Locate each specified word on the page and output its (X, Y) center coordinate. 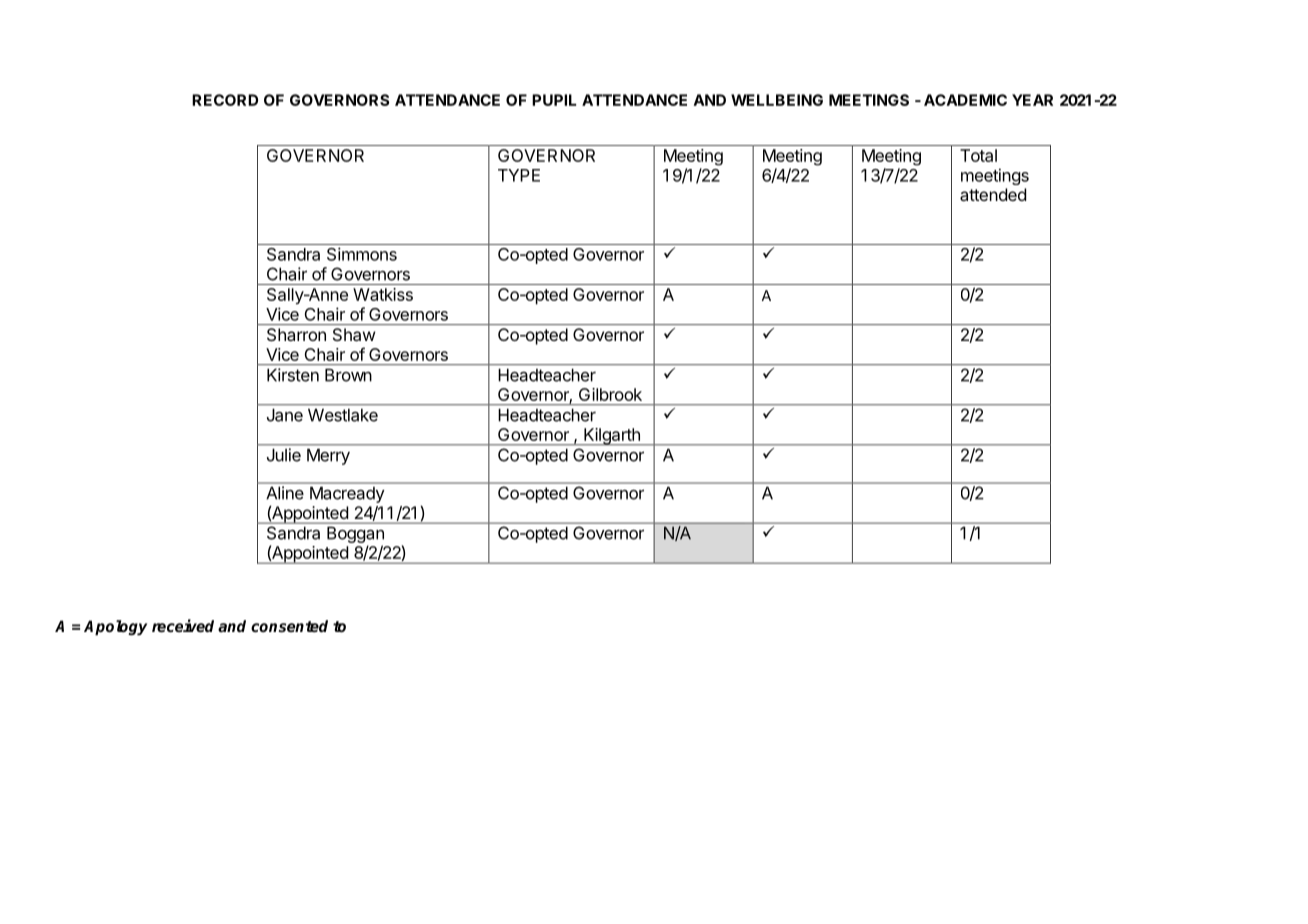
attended (993, 194)
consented (289, 626)
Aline (285, 493)
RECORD (225, 100)
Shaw (354, 334)
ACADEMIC (965, 100)
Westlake (343, 415)
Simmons (362, 254)
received (183, 625)
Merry (328, 457)
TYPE (519, 175)
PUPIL (554, 100)
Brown (348, 375)
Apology (115, 628)
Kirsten (293, 375)
